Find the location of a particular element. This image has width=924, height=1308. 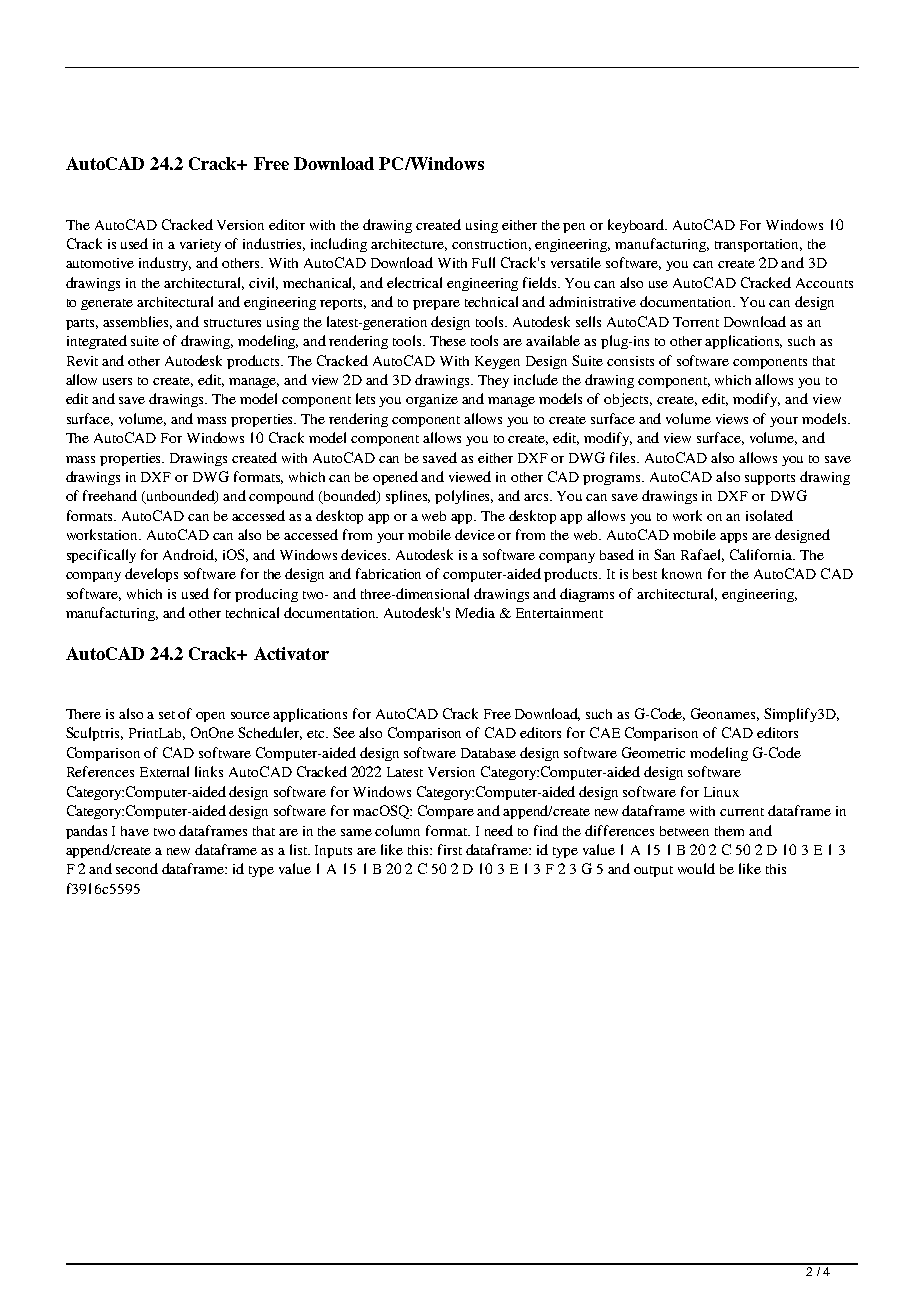

known is located at coordinates (682, 573).
